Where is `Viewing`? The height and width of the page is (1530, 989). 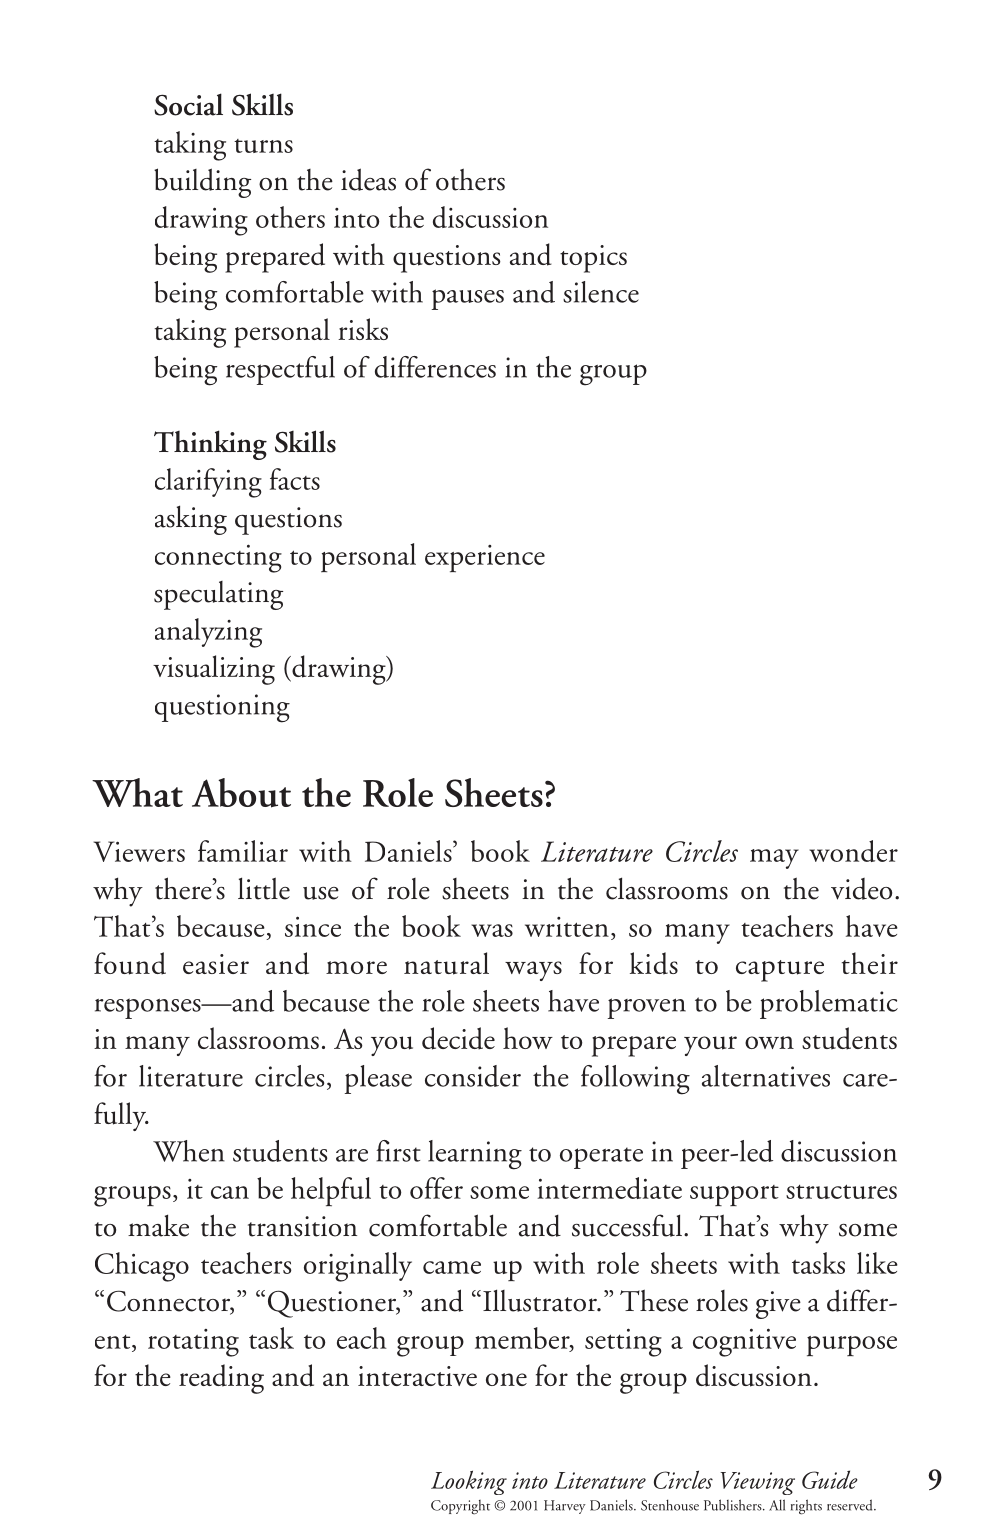
Viewing is located at coordinates (757, 1483).
